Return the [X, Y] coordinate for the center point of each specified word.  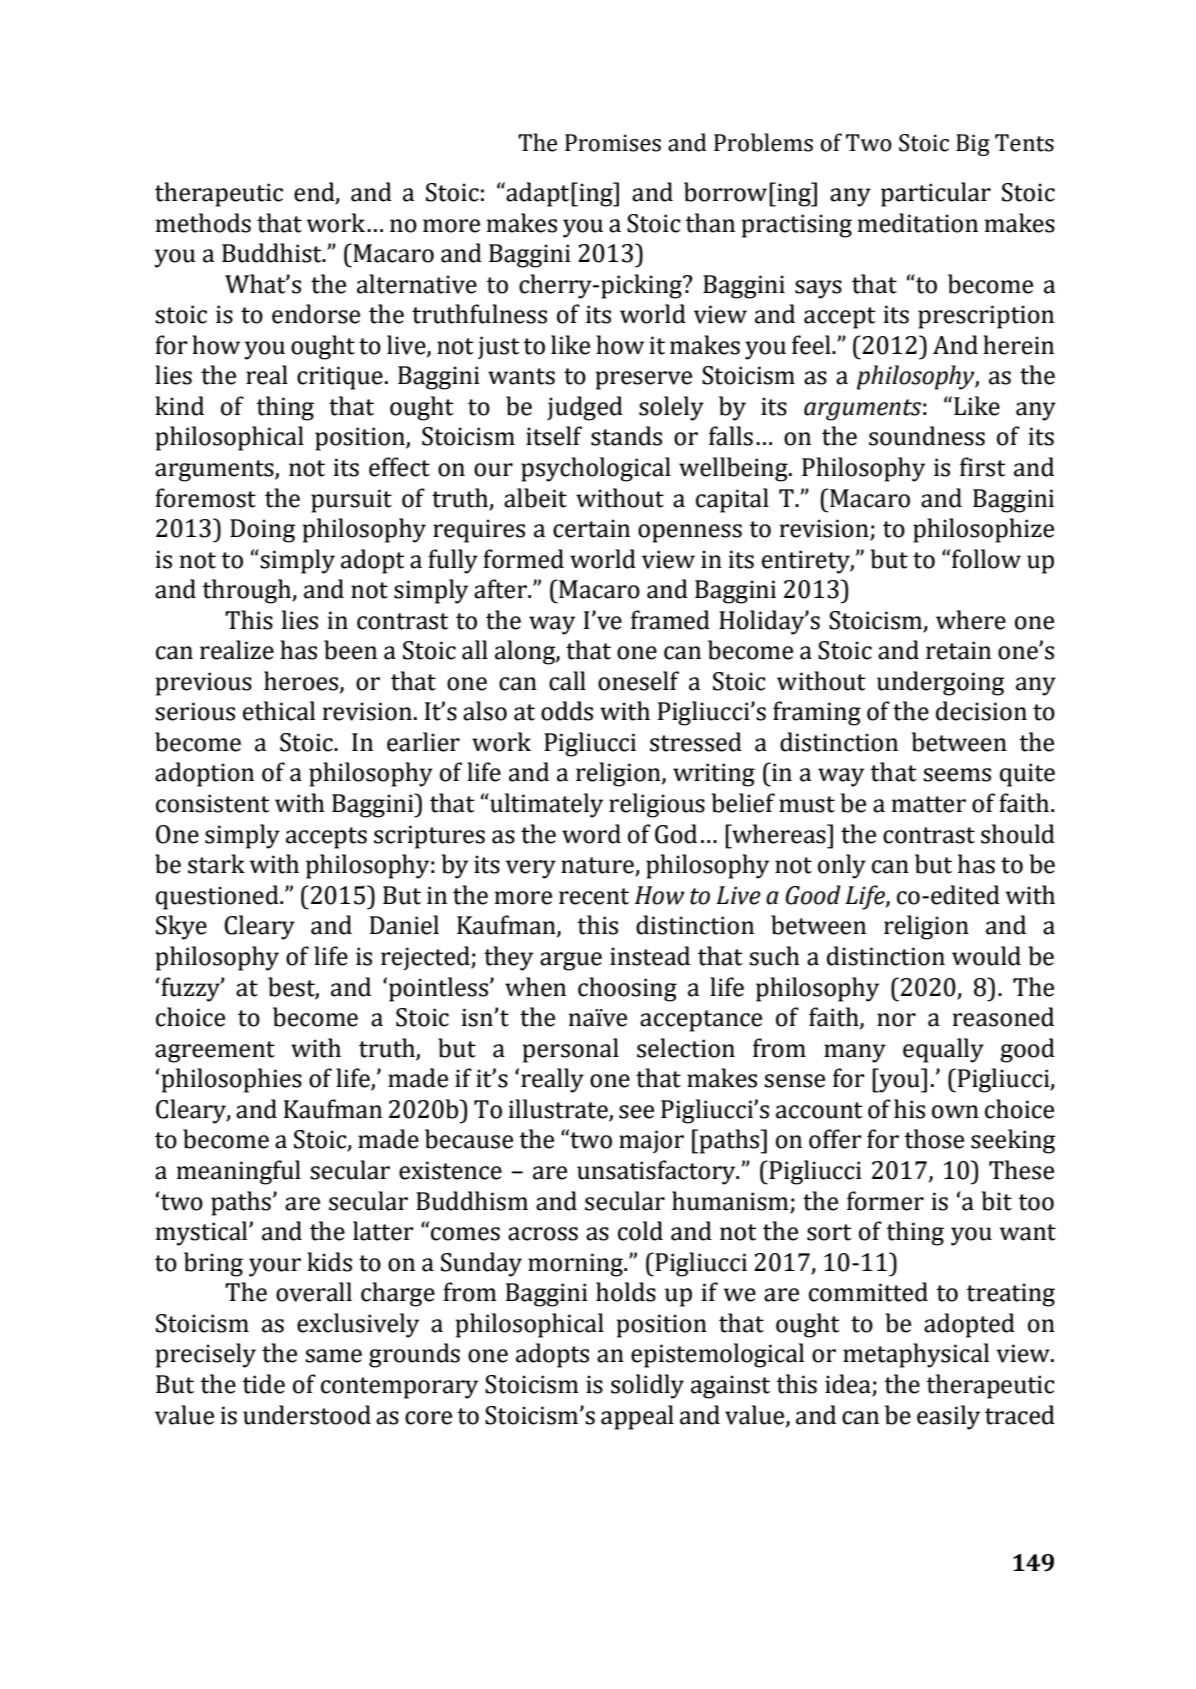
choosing [627, 989]
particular [936, 194]
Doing [262, 531]
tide [263, 1384]
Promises [613, 143]
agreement [215, 1052]
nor [896, 1020]
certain [591, 528]
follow [986, 559]
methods [203, 223]
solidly [647, 1386]
